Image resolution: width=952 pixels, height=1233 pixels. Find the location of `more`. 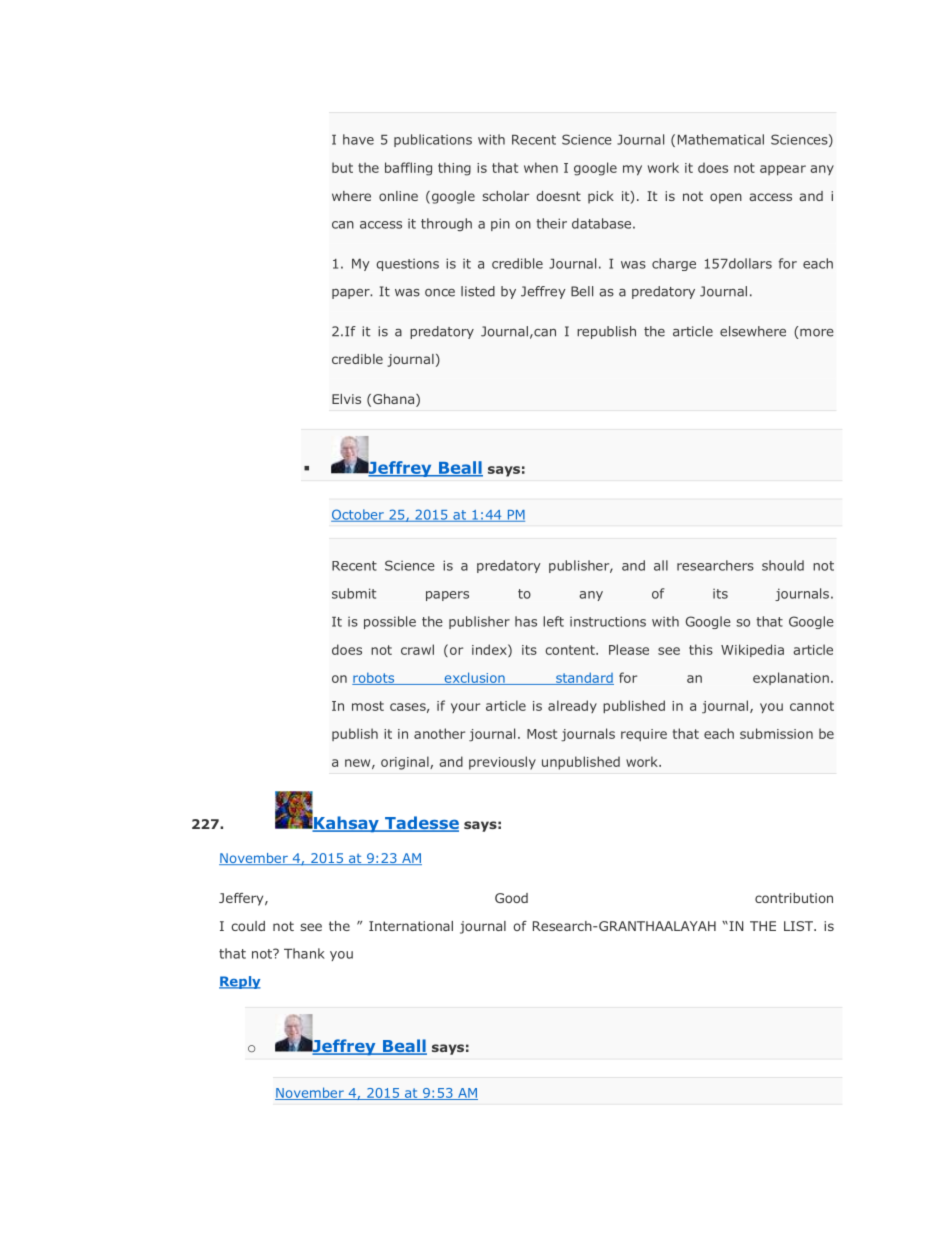

more is located at coordinates (816, 333).
